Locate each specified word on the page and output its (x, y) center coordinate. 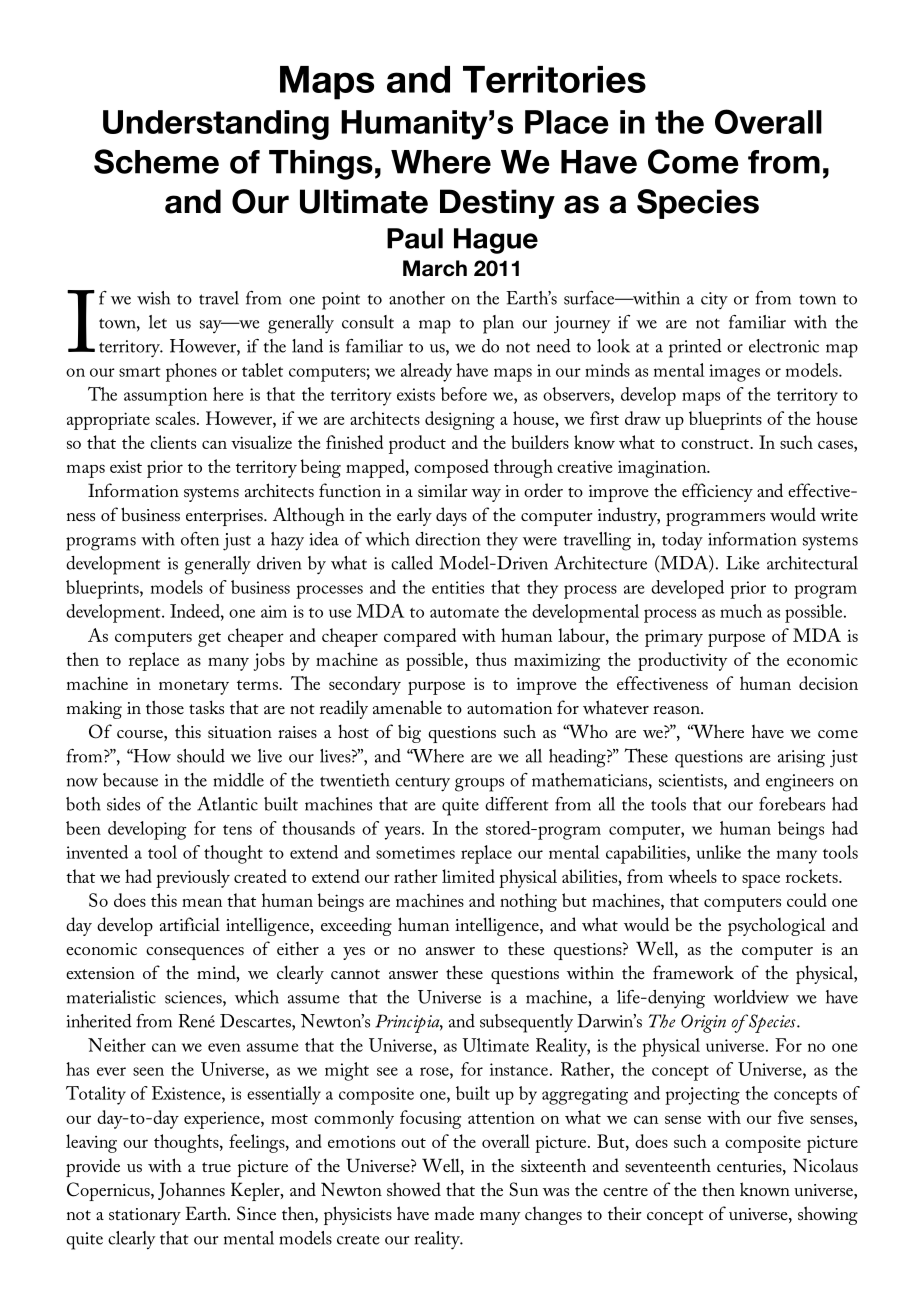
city (714, 300)
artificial (190, 924)
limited (468, 876)
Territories (554, 79)
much (741, 611)
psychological (777, 926)
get (209, 639)
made (454, 1213)
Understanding (216, 125)
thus (491, 659)
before (464, 394)
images (734, 373)
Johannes (191, 1191)
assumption (165, 397)
